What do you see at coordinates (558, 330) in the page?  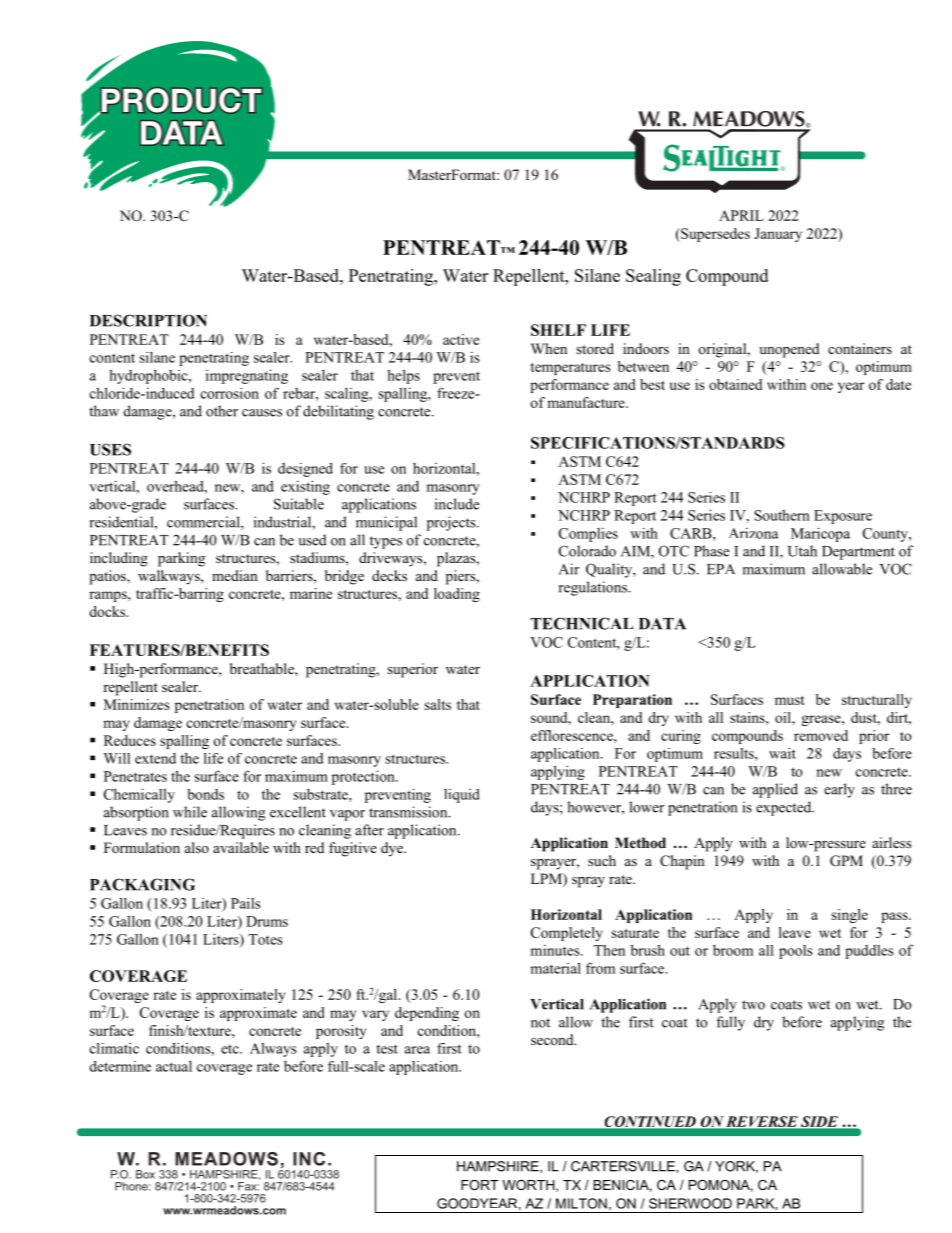 I see `SHELF` at bounding box center [558, 330].
